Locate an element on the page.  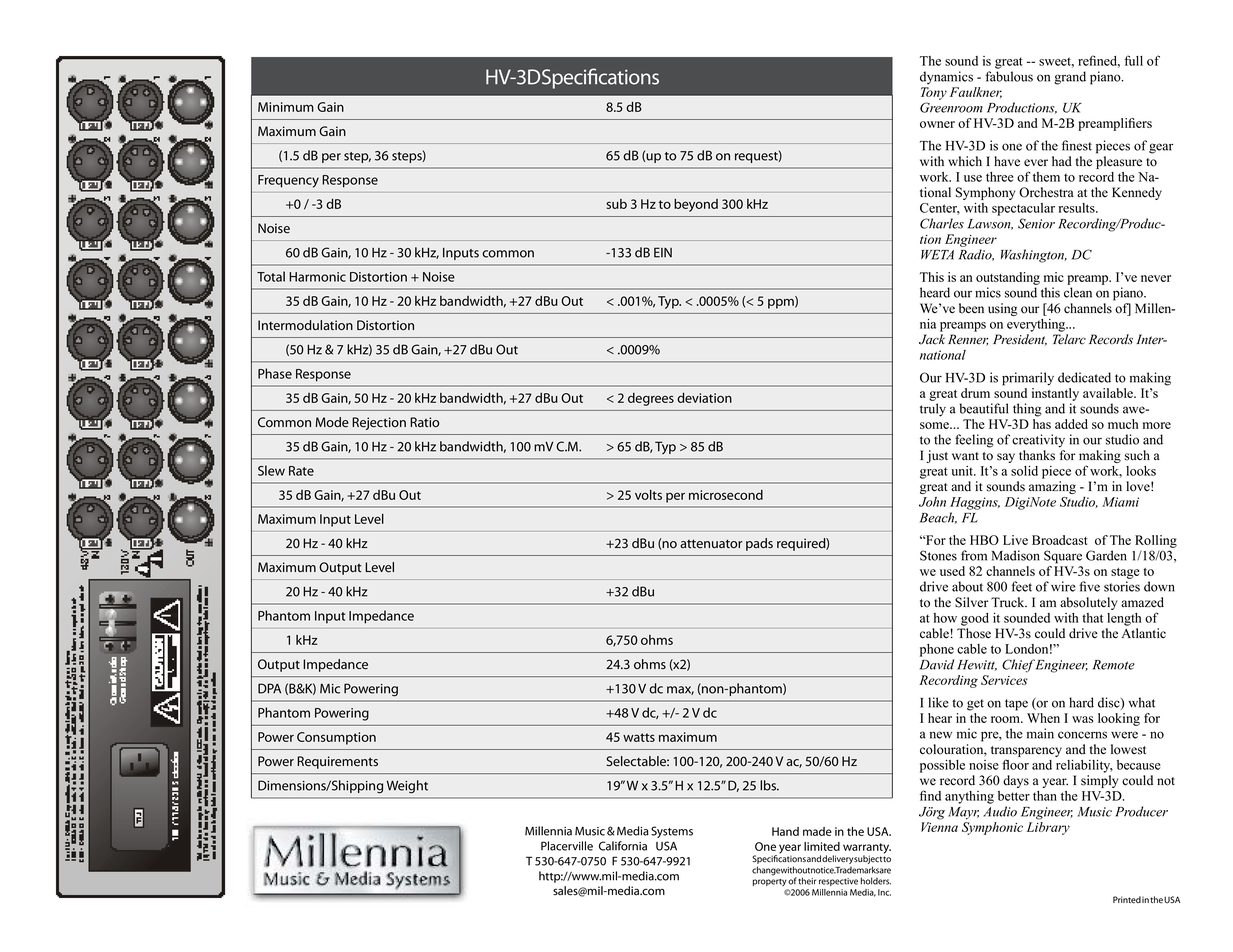
amazing is located at coordinates (1052, 487).
